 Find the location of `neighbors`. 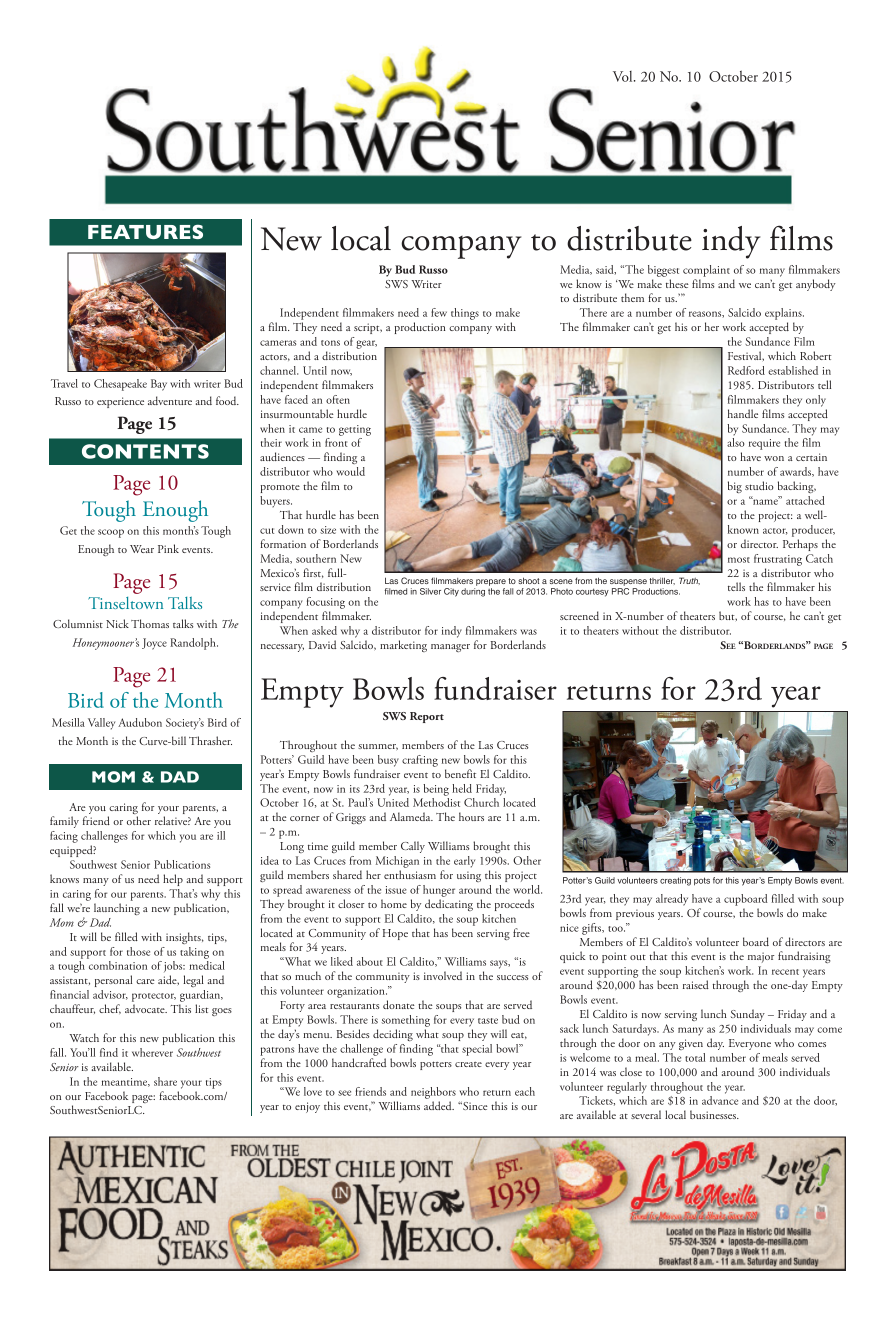

neighbors is located at coordinates (433, 1094).
